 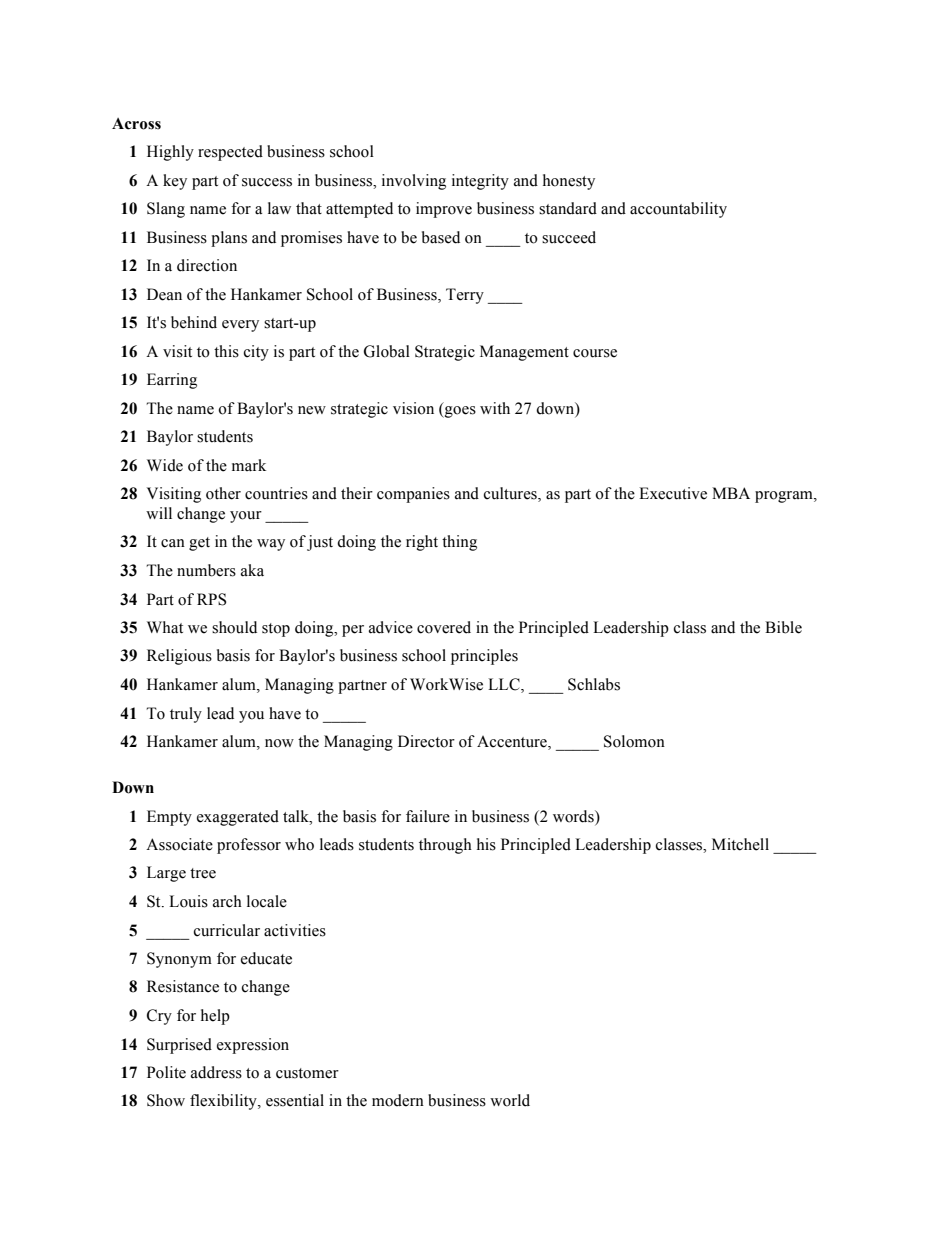 I want to click on Mitchell, so click(x=740, y=844).
